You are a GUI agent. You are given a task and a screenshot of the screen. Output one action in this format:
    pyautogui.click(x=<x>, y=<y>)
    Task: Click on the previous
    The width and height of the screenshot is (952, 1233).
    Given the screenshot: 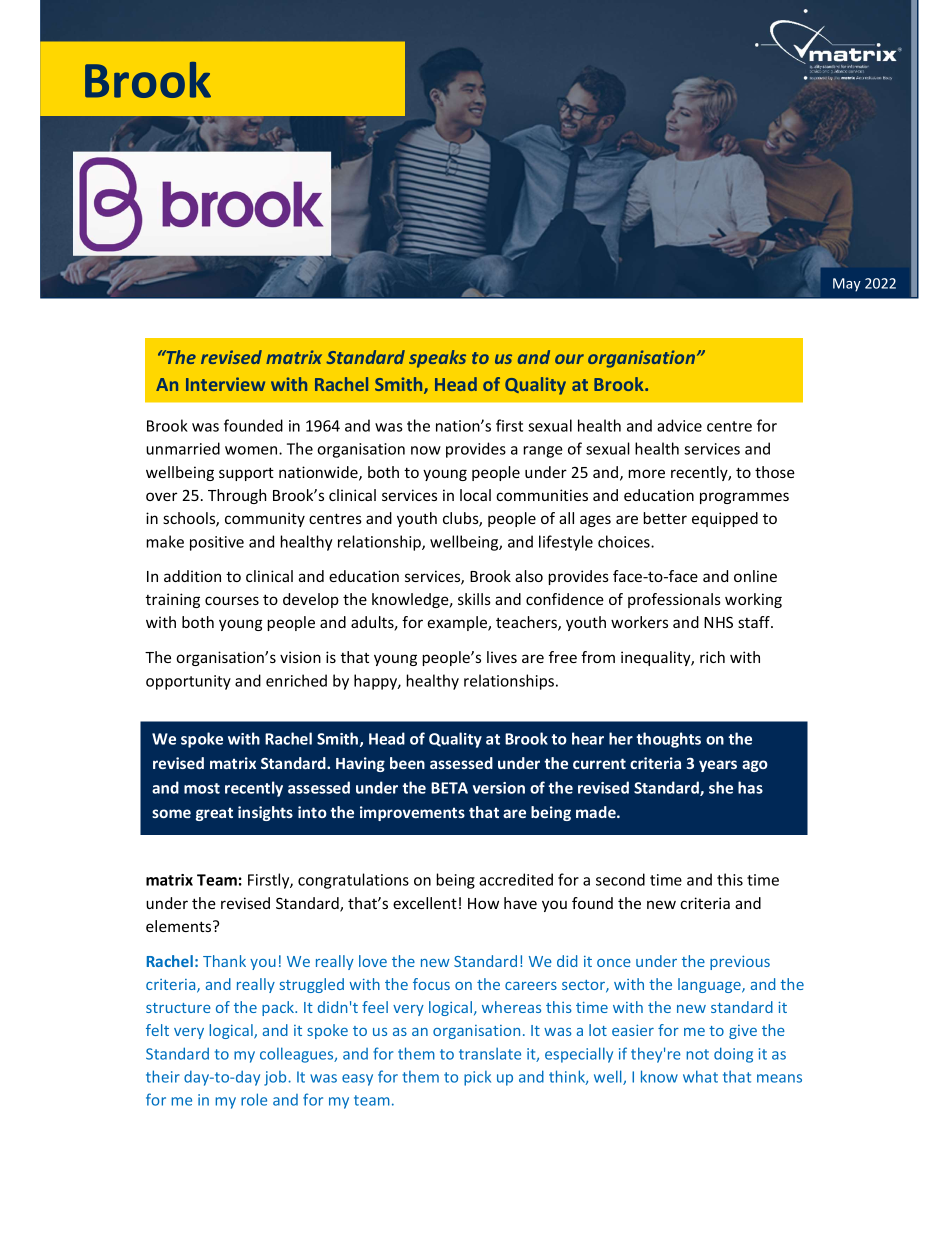 What is the action you would take?
    pyautogui.click(x=740, y=962)
